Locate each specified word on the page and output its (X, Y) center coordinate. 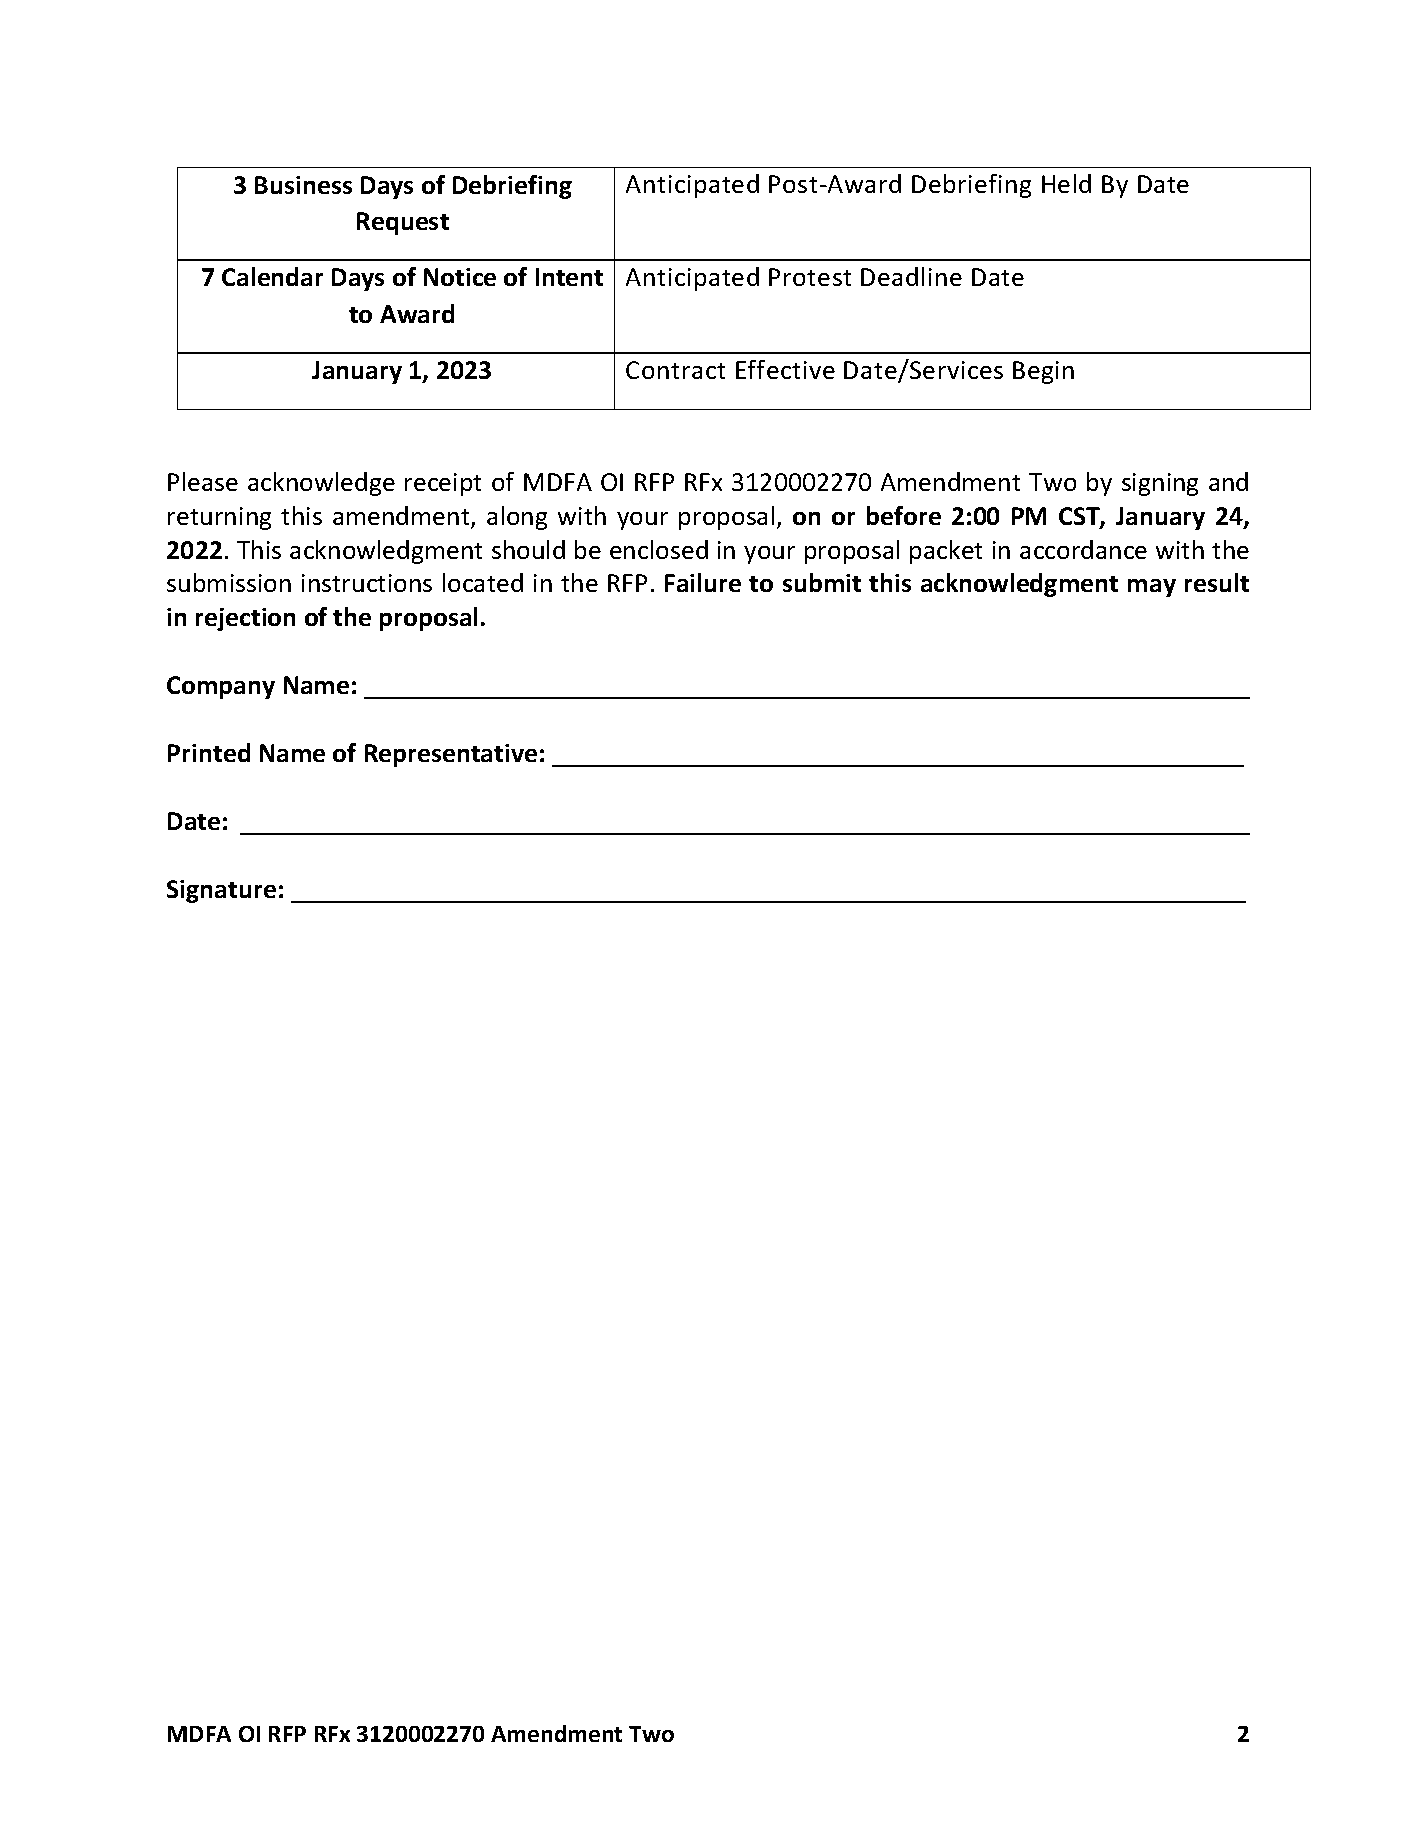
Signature (221, 891)
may (1152, 588)
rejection (245, 619)
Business (303, 185)
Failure (703, 582)
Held (1066, 183)
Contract (675, 370)
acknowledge (321, 484)
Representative (451, 755)
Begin (1043, 372)
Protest (810, 277)
